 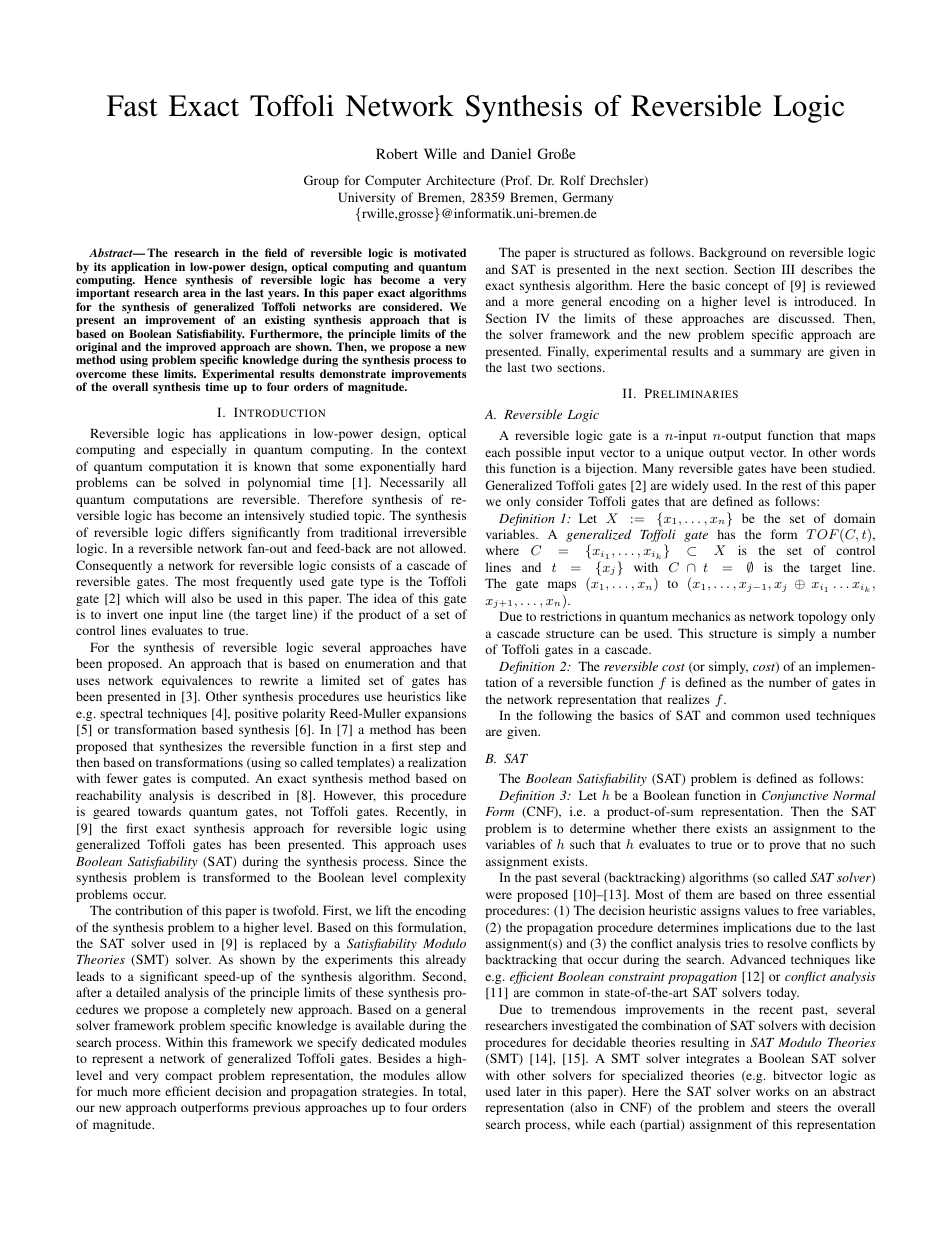 What do you see at coordinates (101, 375) in the screenshot?
I see `overcome` at bounding box center [101, 375].
